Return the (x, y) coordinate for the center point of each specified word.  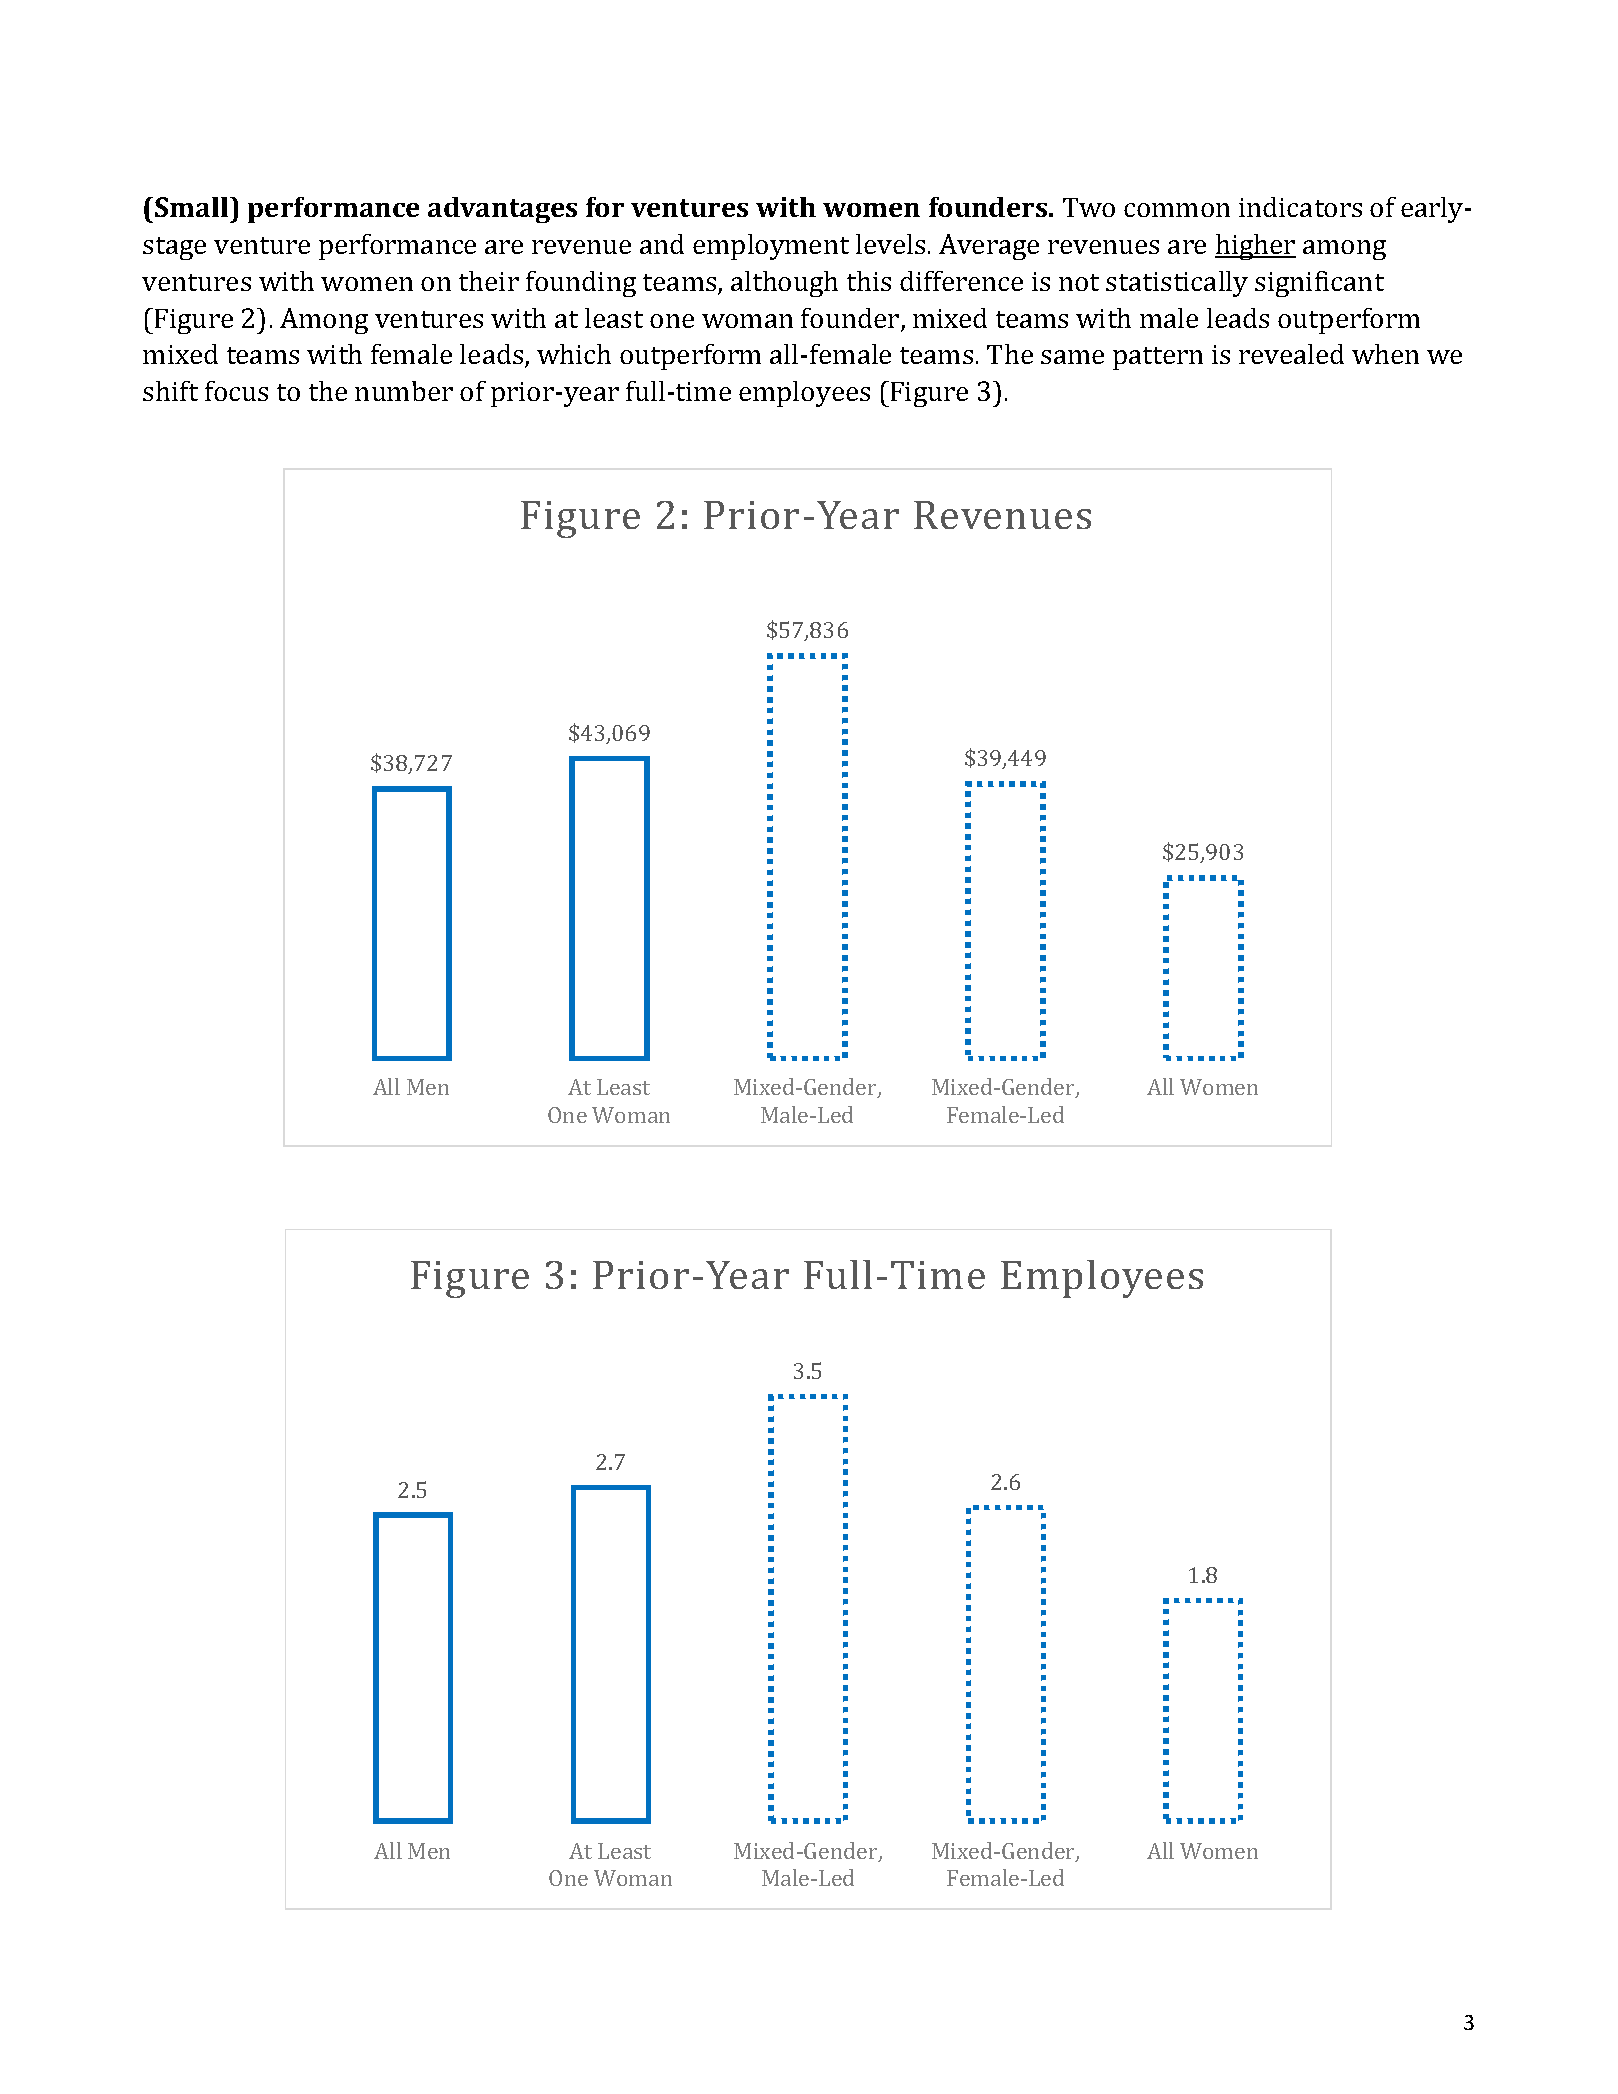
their (489, 281)
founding (581, 284)
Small (193, 207)
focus (236, 391)
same (1072, 357)
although (784, 284)
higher (1255, 247)
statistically (1177, 284)
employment (771, 247)
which (574, 354)
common (1177, 210)
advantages (502, 210)
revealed (1291, 354)
